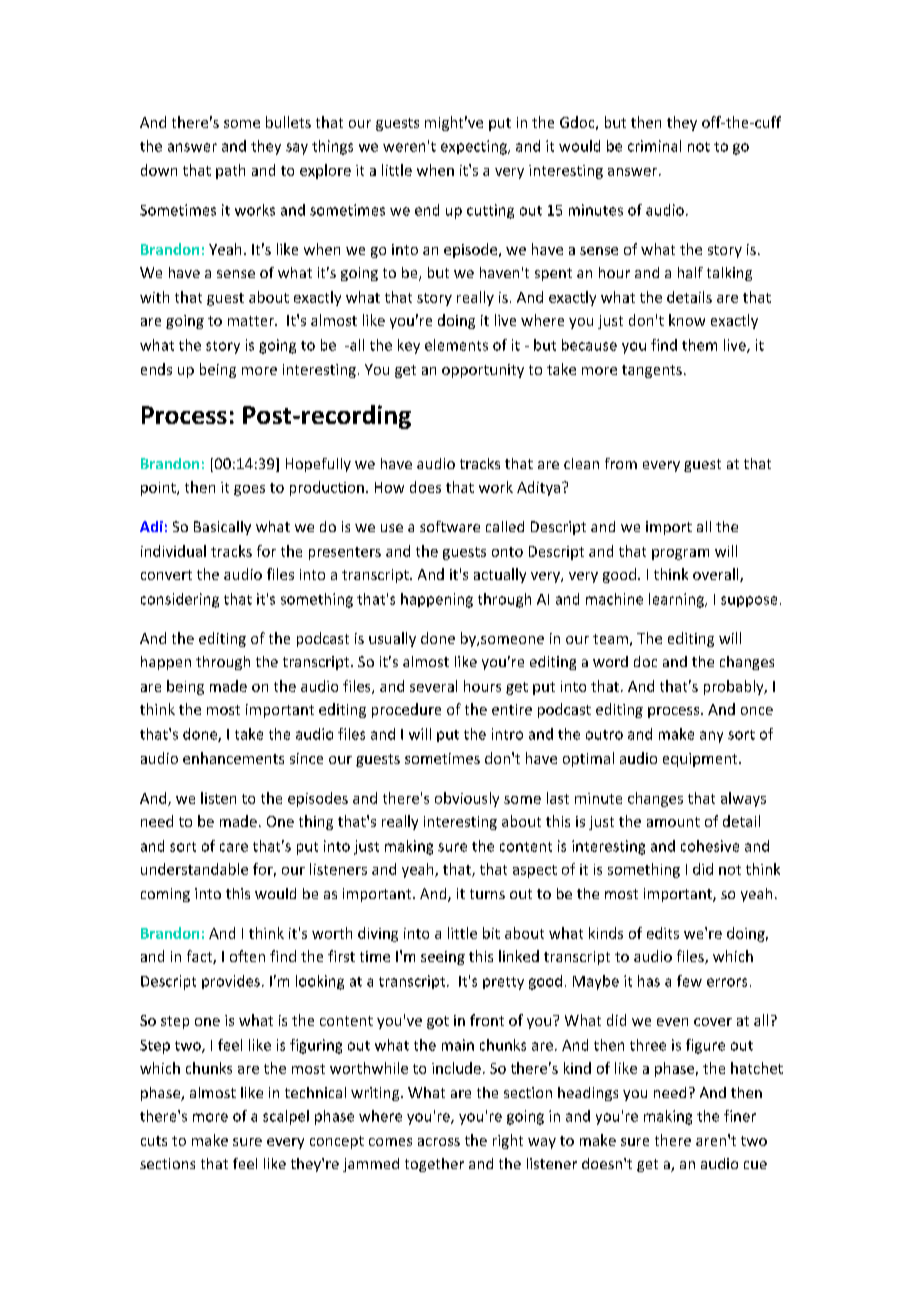  Describe the element at coordinates (286, 1117) in the page. I see `scalpel` at that location.
